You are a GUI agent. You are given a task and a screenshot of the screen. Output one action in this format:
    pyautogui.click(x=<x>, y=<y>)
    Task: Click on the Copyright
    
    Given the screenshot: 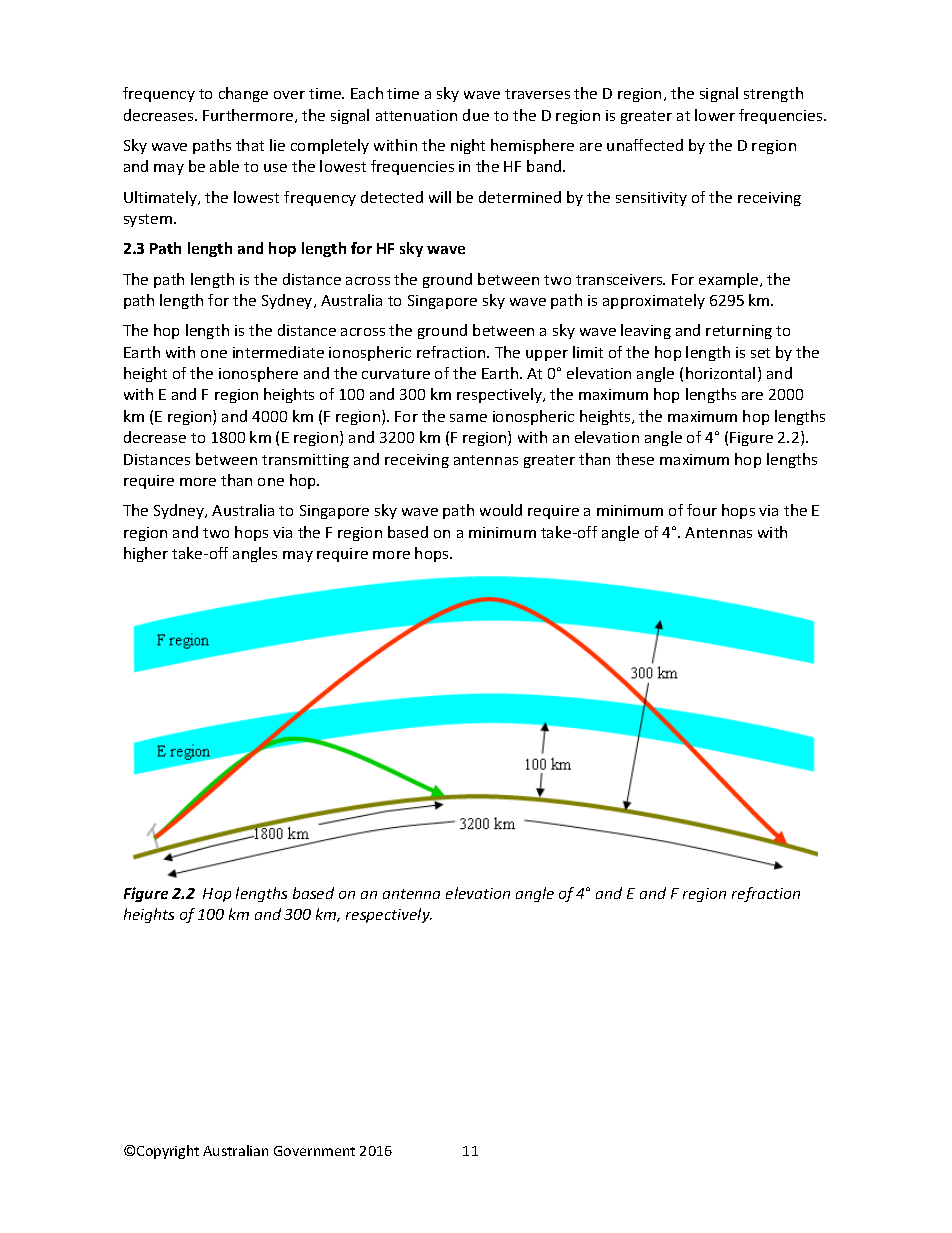 What is the action you would take?
    pyautogui.click(x=168, y=1152)
